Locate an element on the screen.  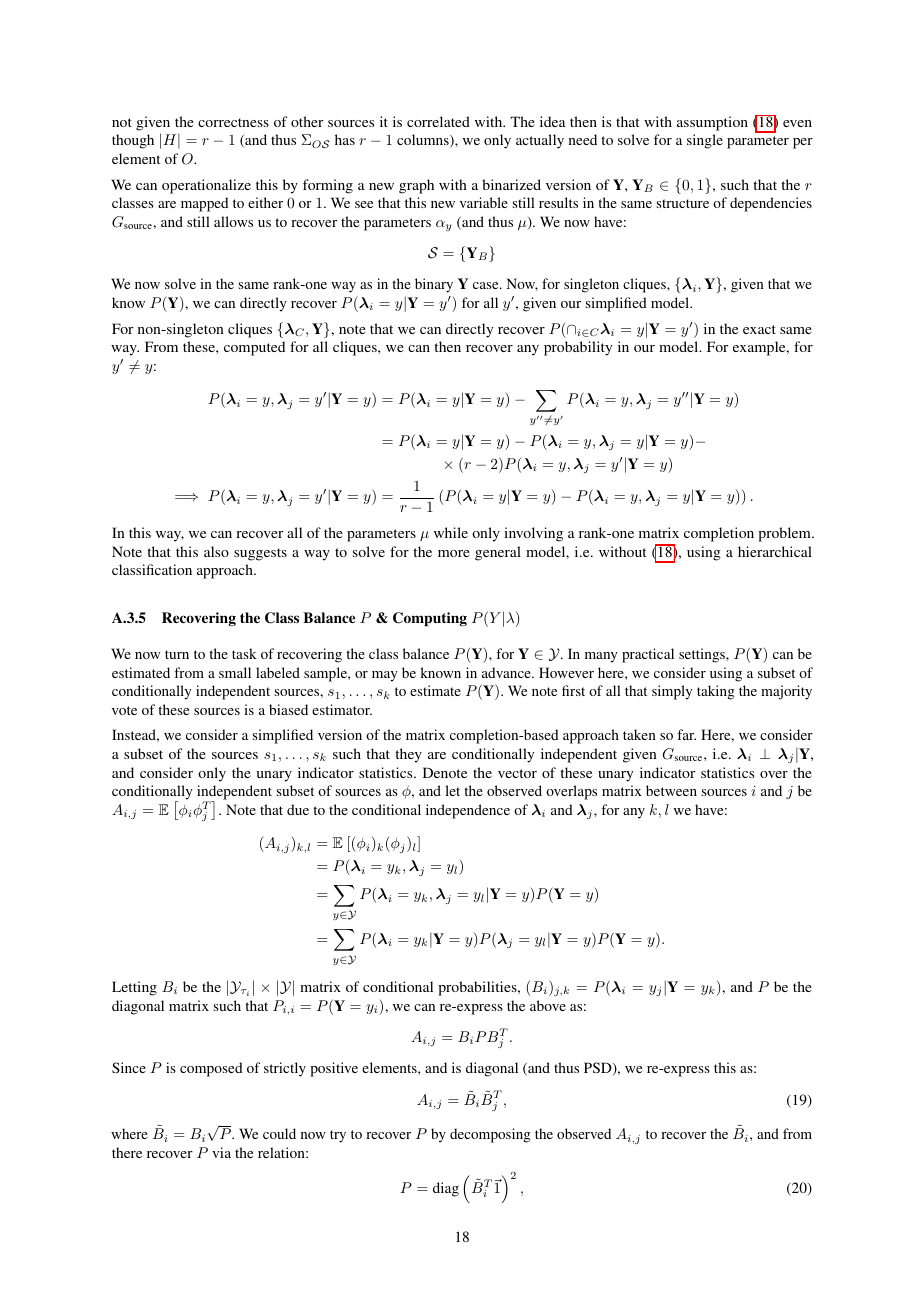
taking is located at coordinates (716, 692).
